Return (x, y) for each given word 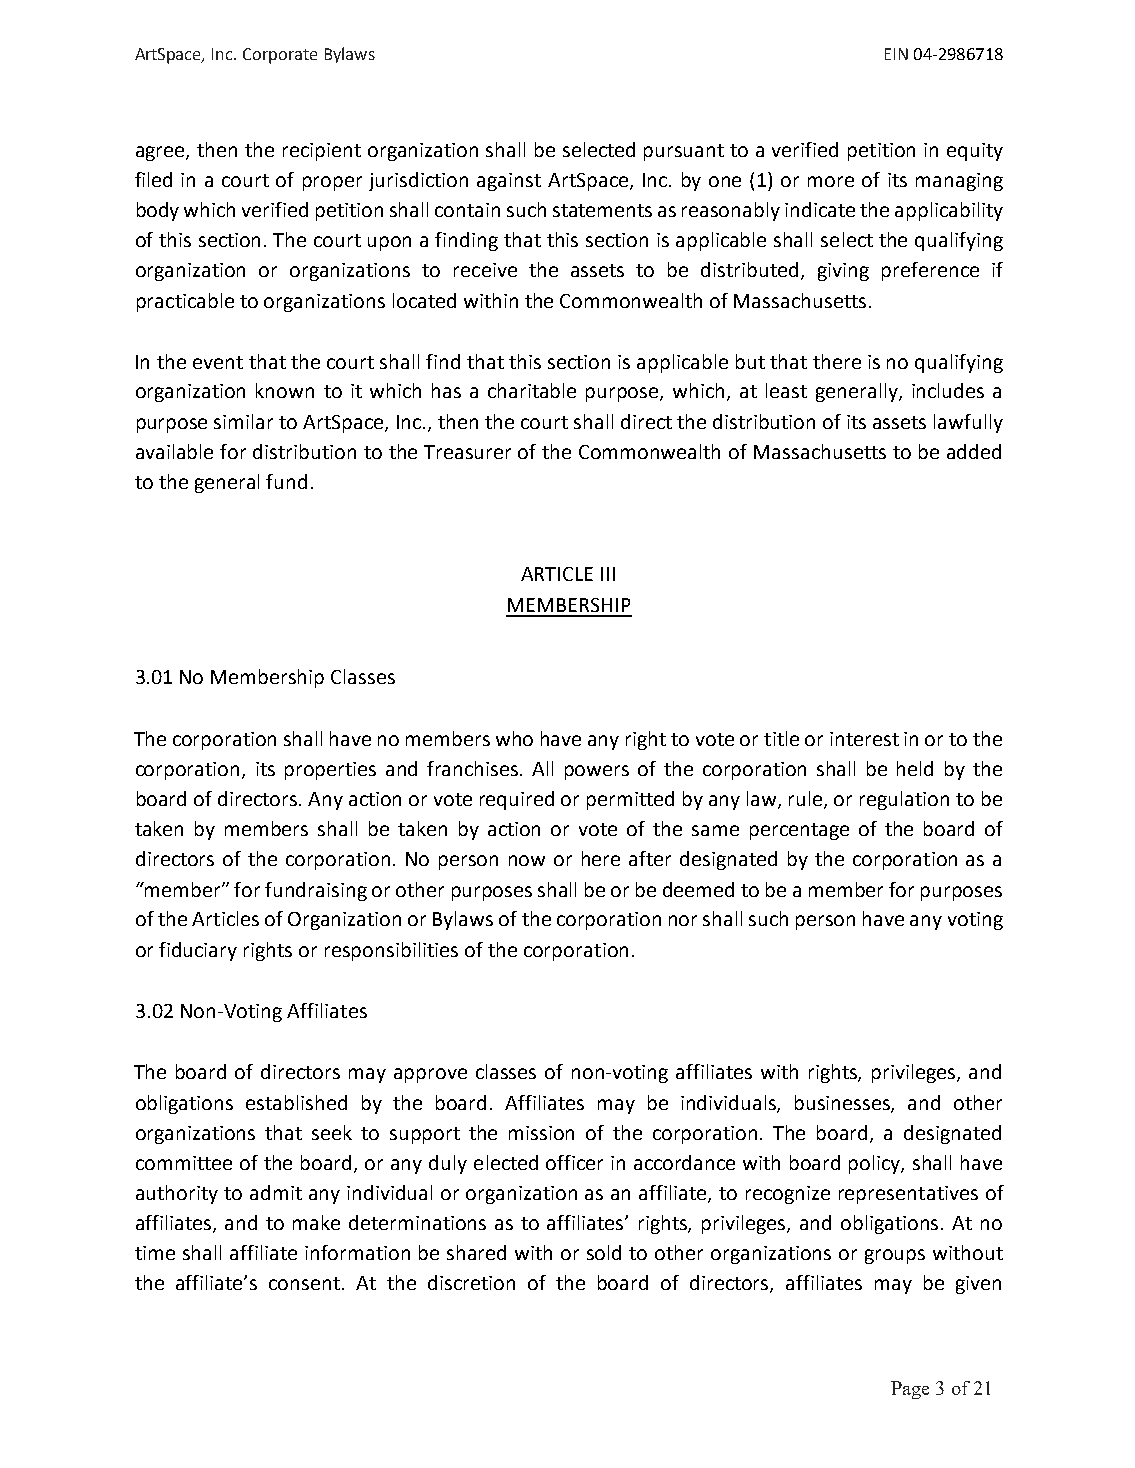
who (514, 738)
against (509, 182)
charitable (532, 390)
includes (948, 390)
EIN (896, 54)
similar (243, 421)
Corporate (280, 56)
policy (876, 1164)
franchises (474, 768)
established (296, 1102)
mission (541, 1133)
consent (304, 1283)
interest (864, 739)
